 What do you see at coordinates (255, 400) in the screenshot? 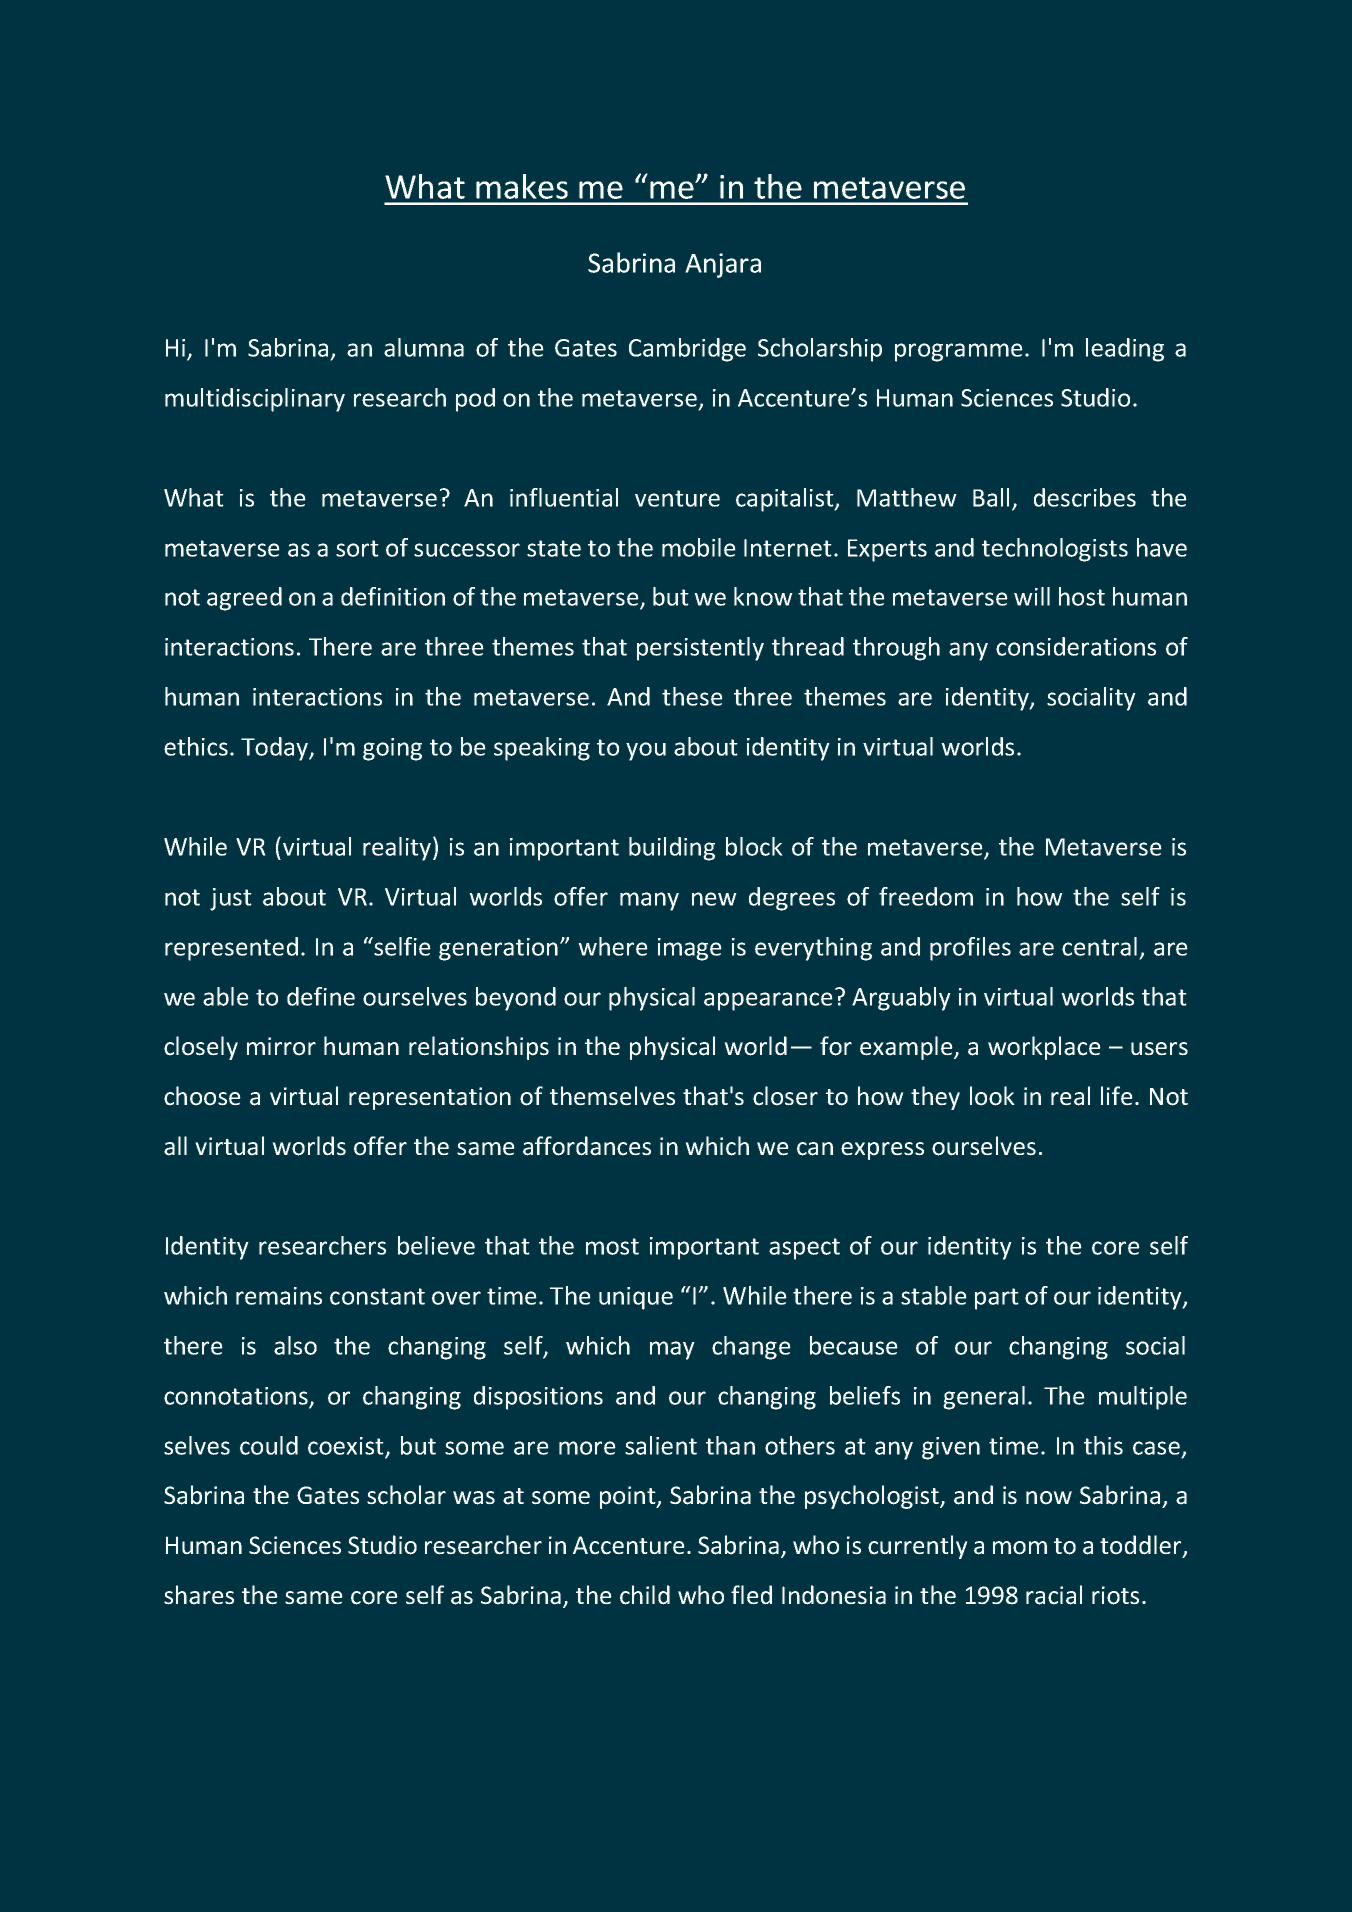
I see `multidisciplinary` at bounding box center [255, 400].
